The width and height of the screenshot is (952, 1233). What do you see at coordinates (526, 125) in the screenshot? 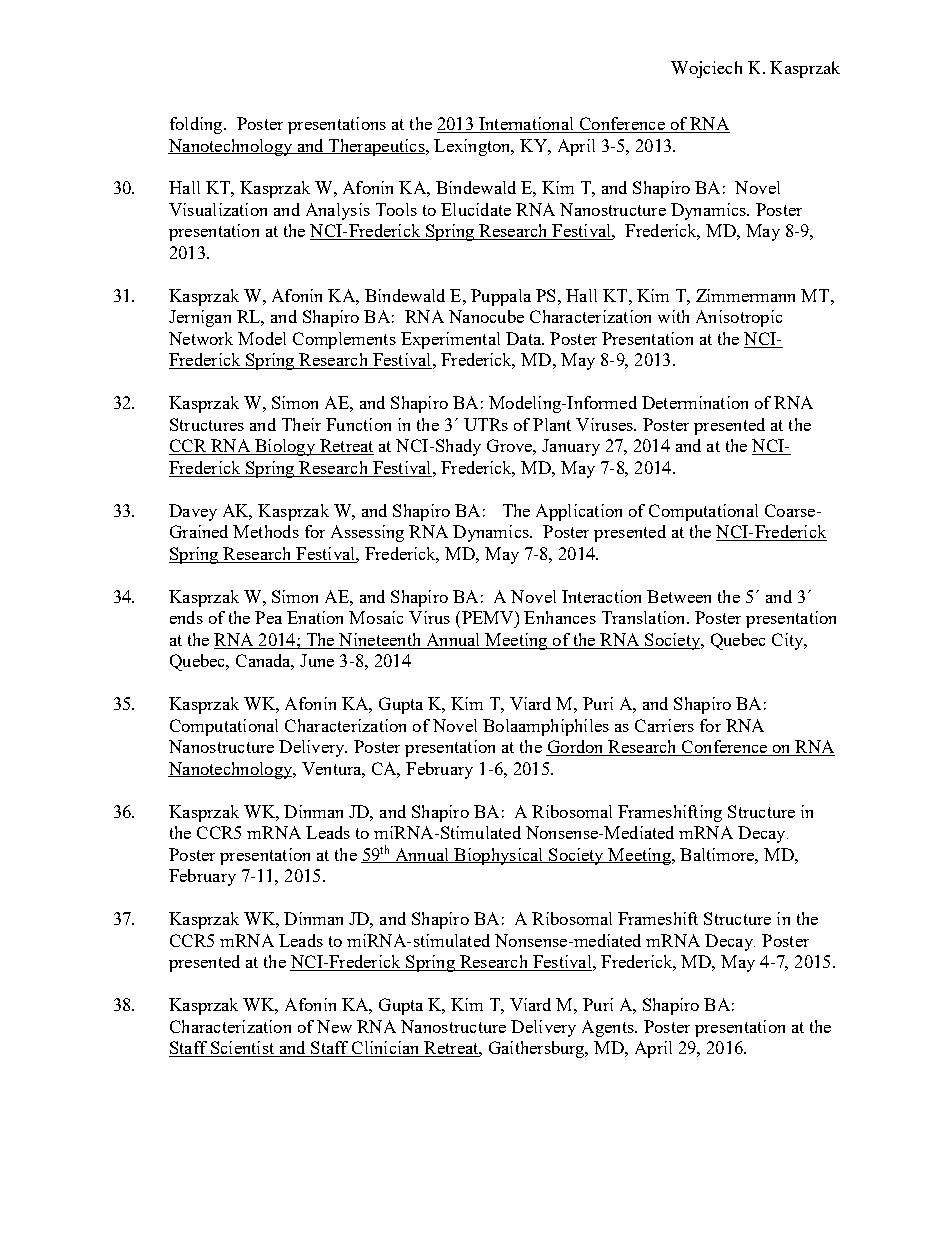
I see `International` at bounding box center [526, 125].
